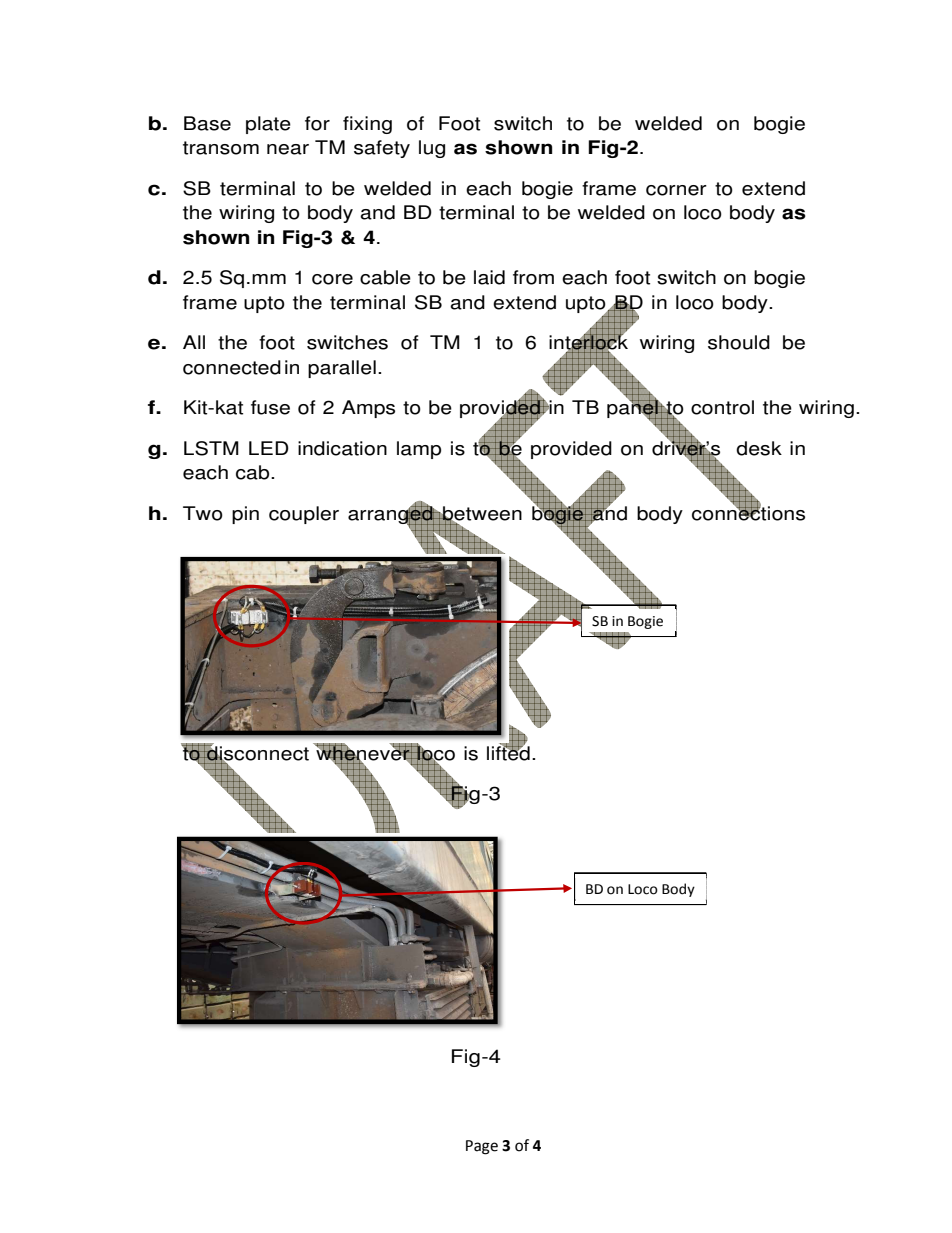  What do you see at coordinates (432, 149) in the image?
I see `lug` at bounding box center [432, 149].
